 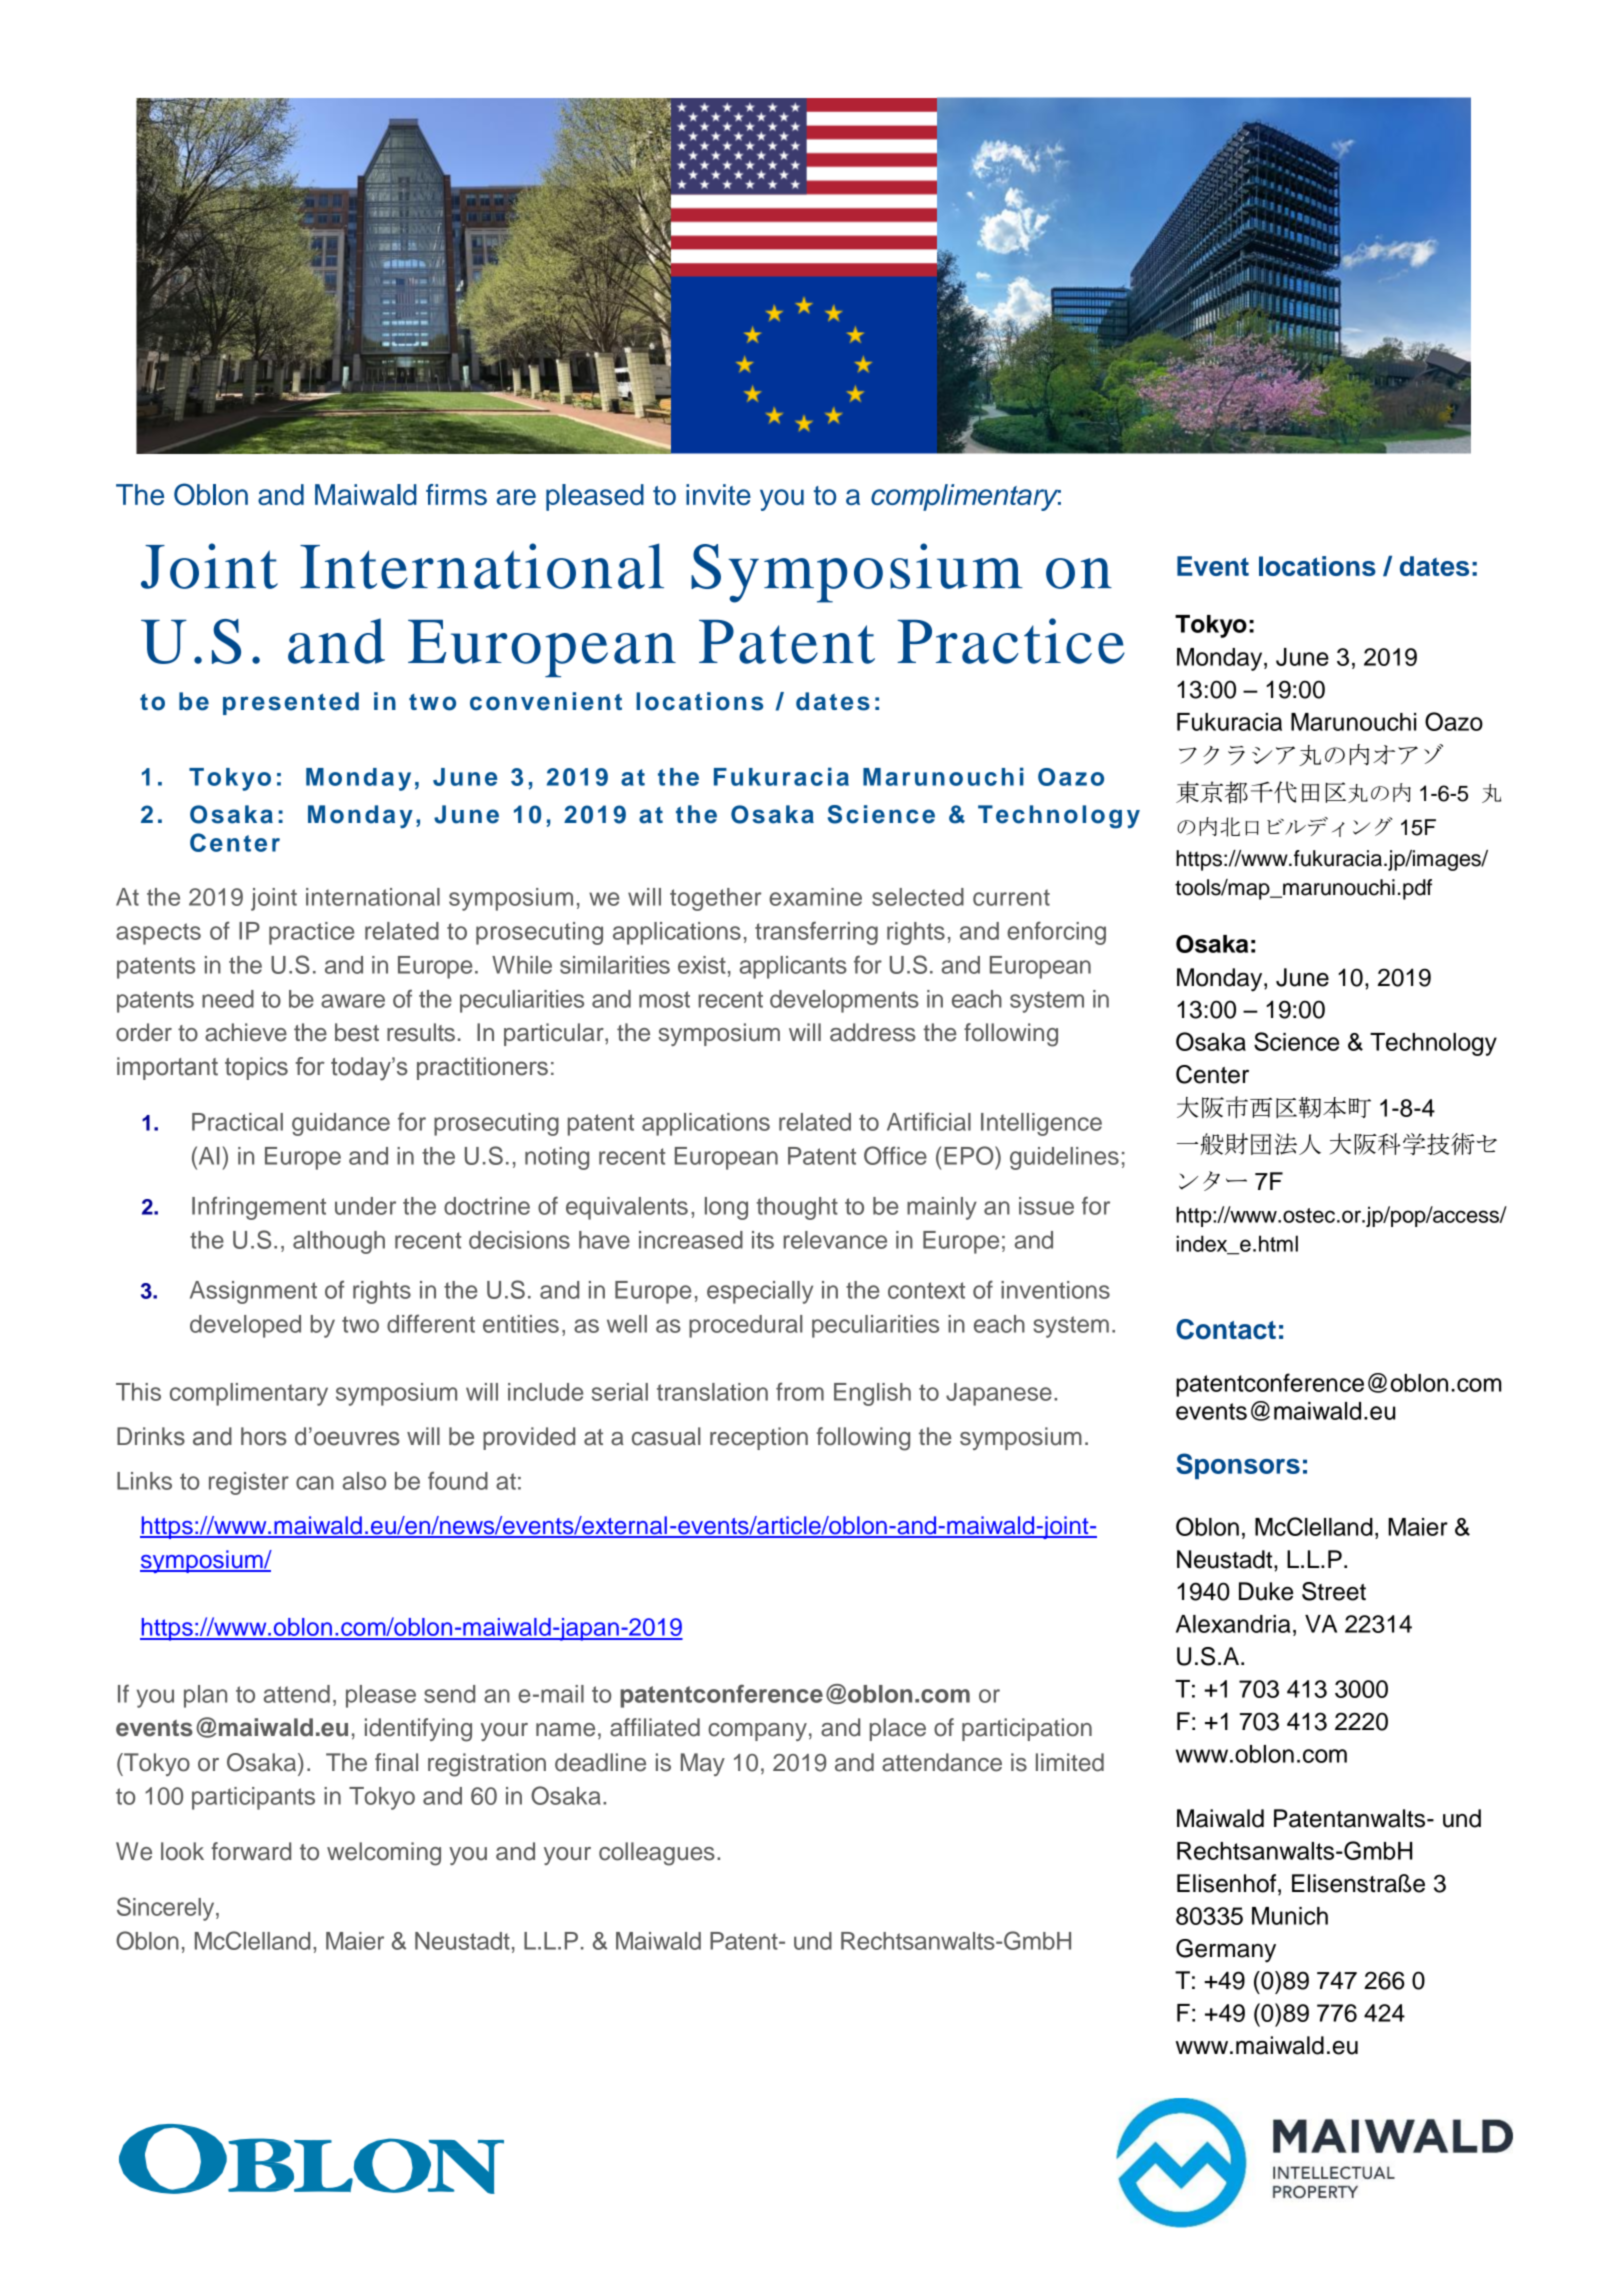 I want to click on long, so click(x=726, y=1208).
